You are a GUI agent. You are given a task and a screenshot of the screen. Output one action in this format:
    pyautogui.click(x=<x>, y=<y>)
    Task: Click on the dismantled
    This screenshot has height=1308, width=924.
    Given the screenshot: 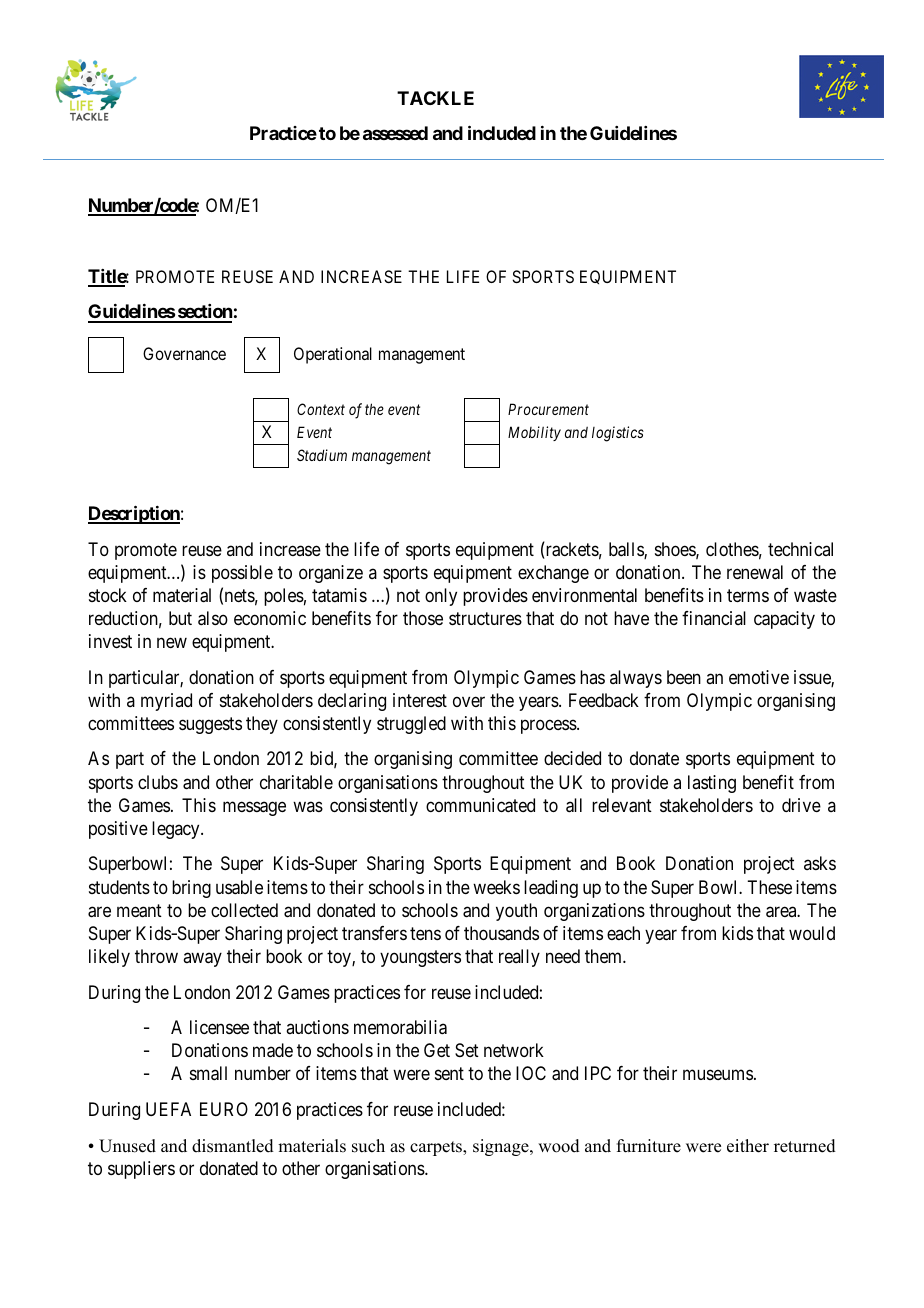 What is the action you would take?
    pyautogui.click(x=233, y=1146)
